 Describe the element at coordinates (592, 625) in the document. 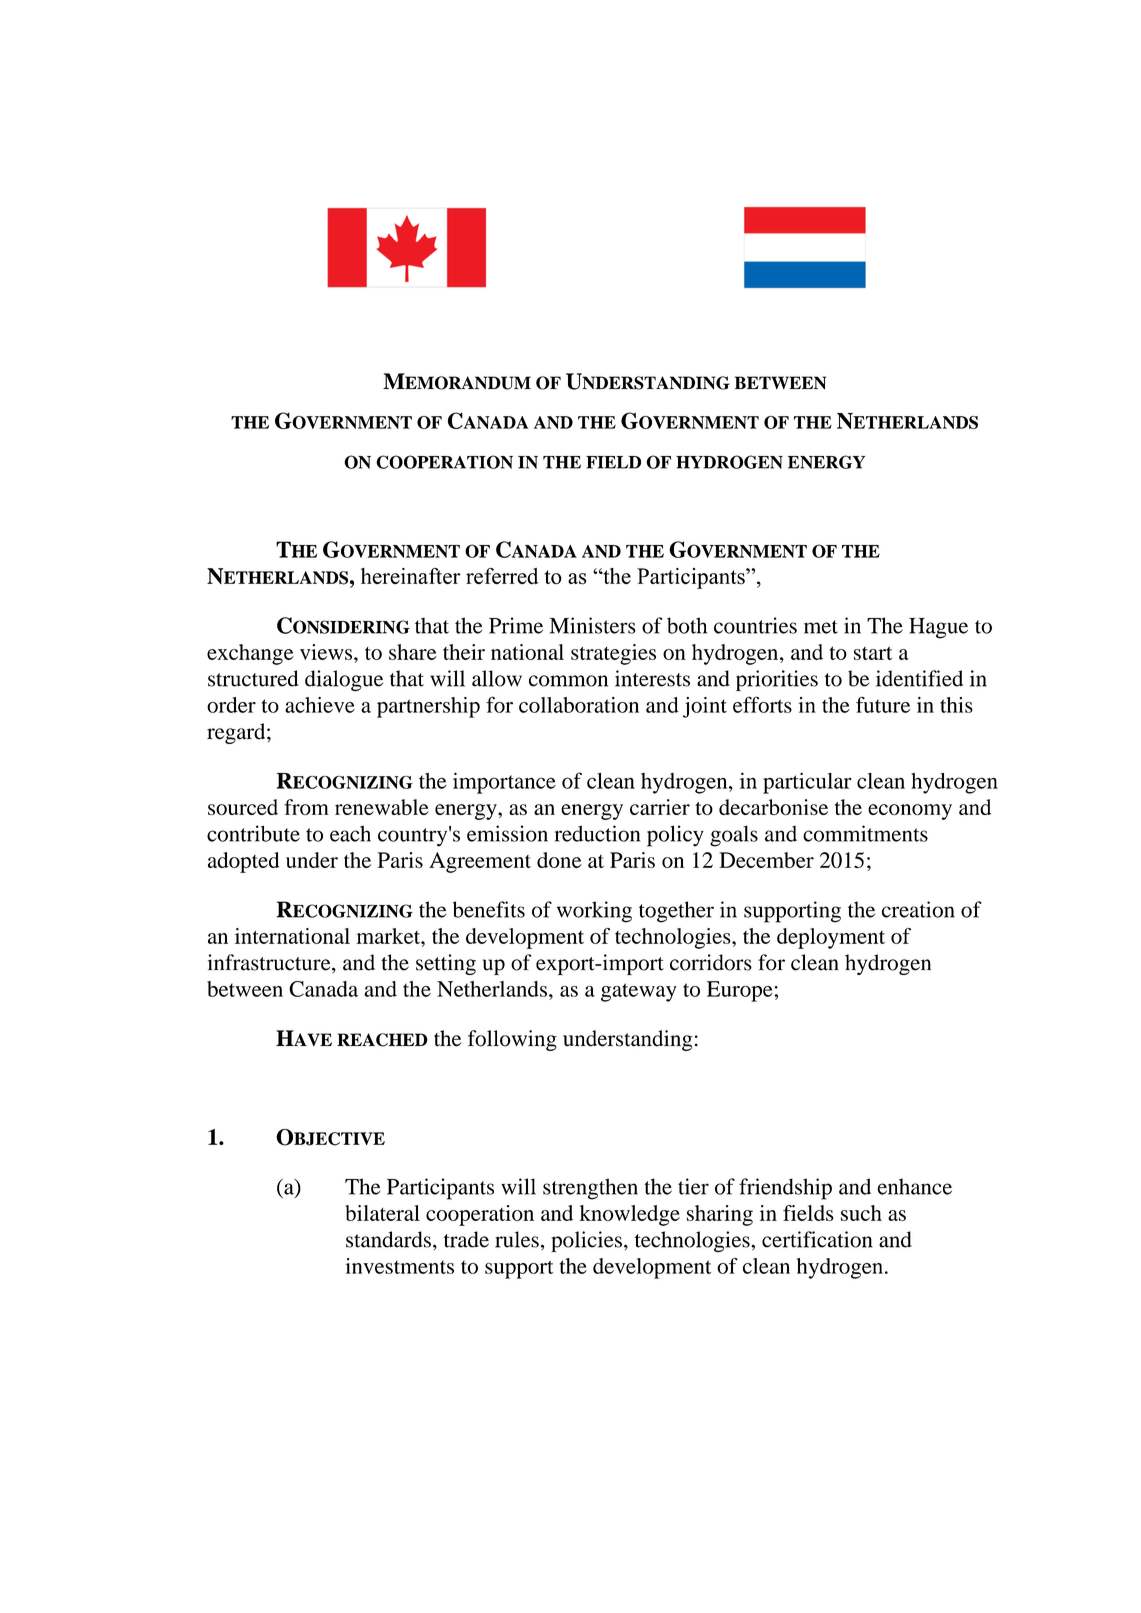

I see `Ministers` at that location.
